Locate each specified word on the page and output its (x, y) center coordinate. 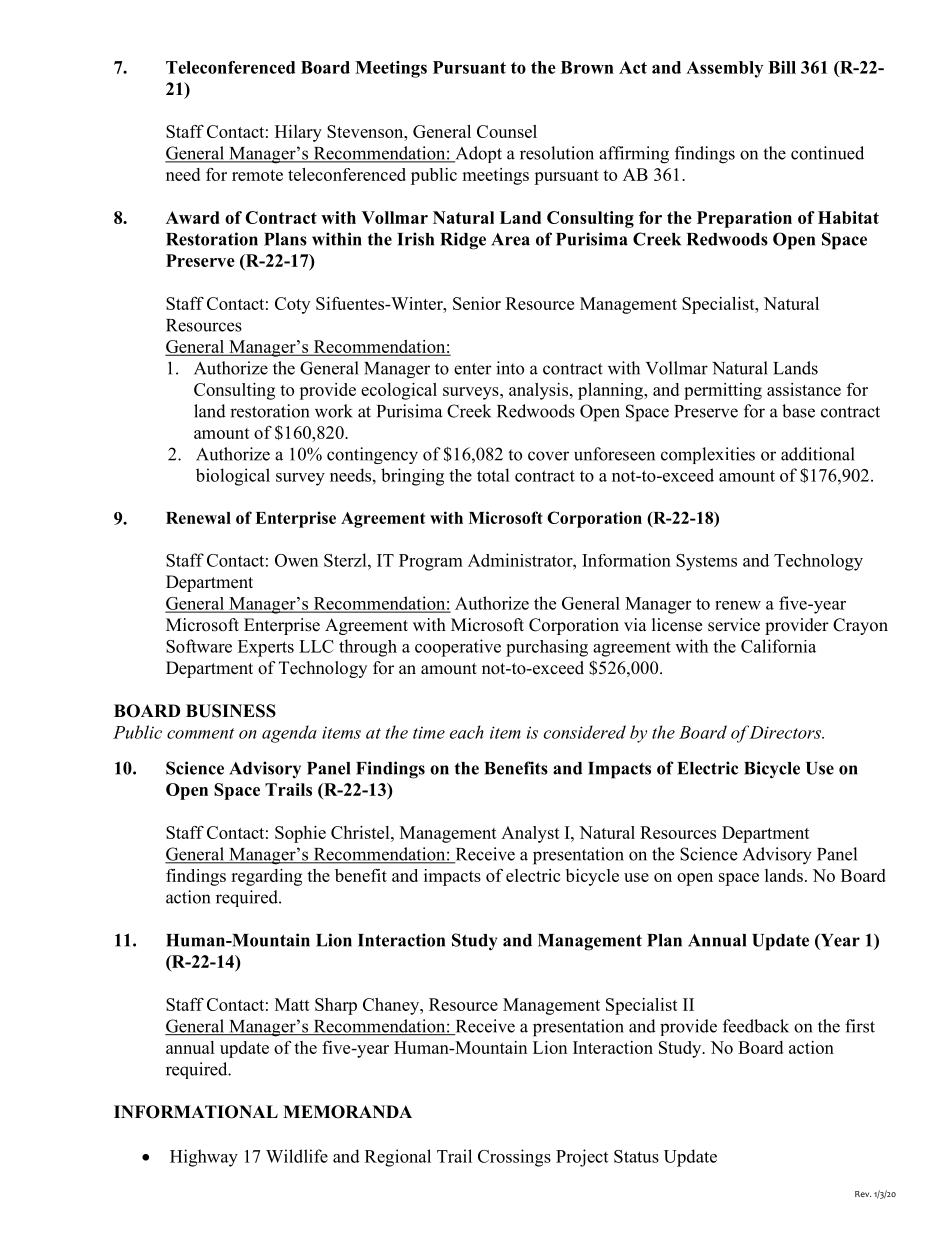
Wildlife (297, 1156)
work (334, 411)
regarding (266, 877)
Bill (782, 67)
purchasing (547, 648)
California (778, 646)
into (510, 368)
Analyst (530, 834)
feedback (756, 1026)
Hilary (298, 133)
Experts (266, 648)
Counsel (507, 131)
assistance (804, 389)
